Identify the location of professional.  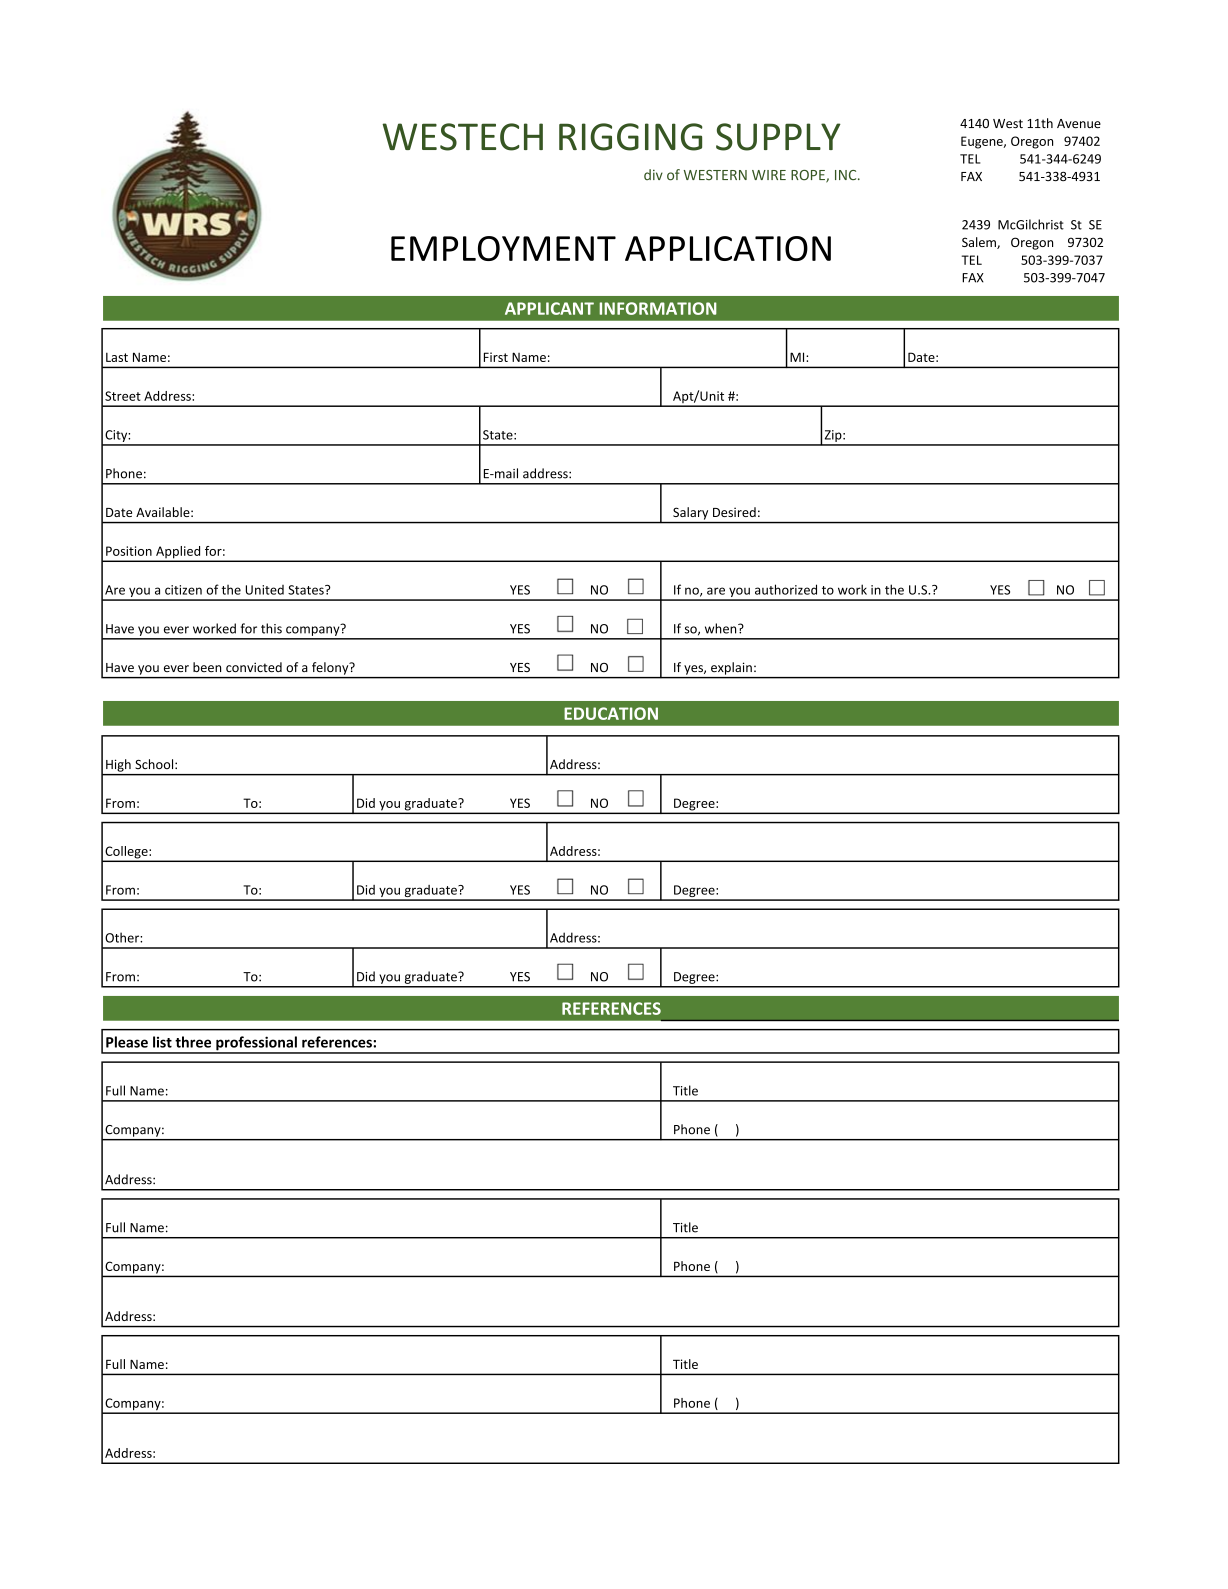
(256, 1044).
